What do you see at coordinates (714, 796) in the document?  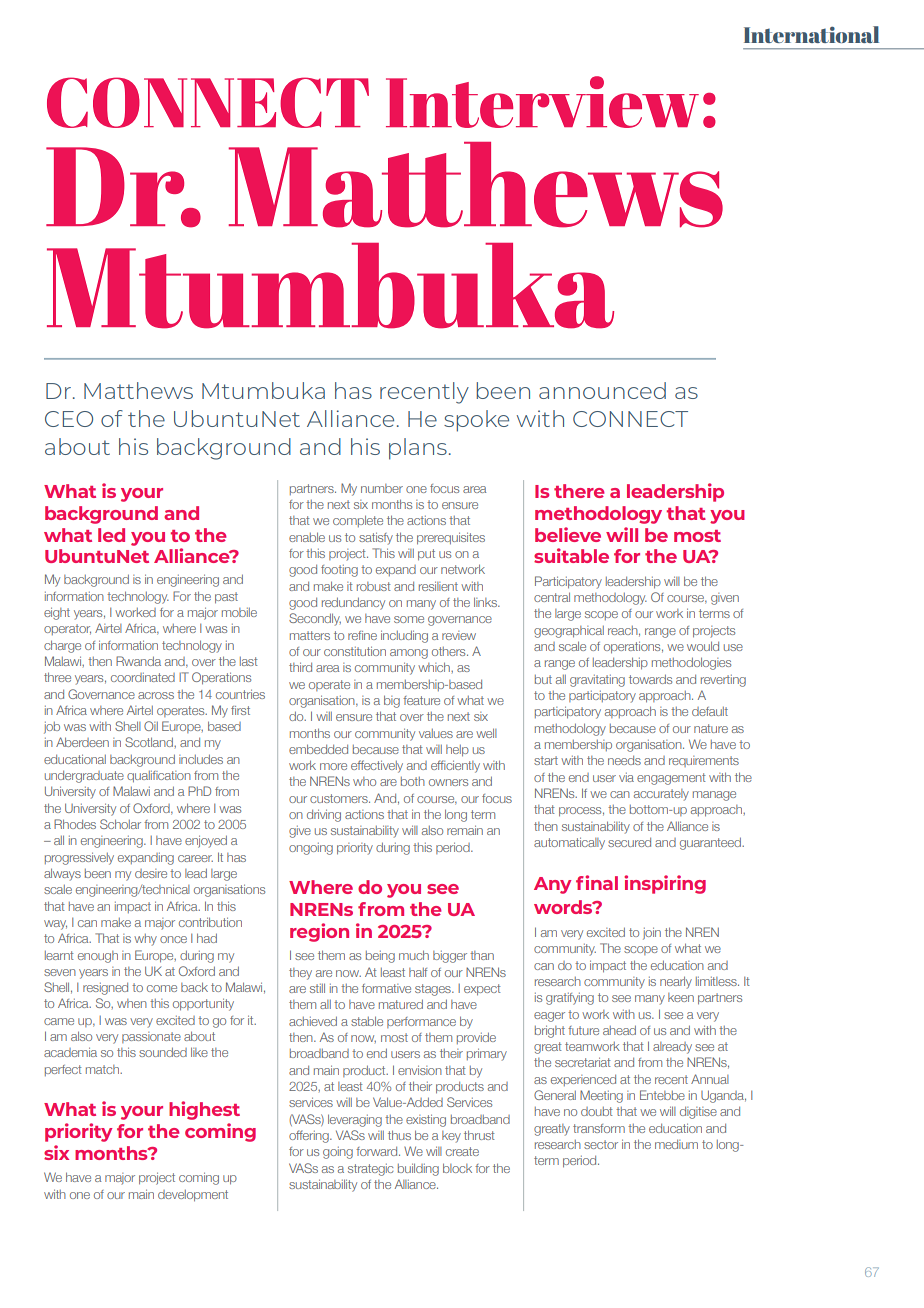 I see `manage` at bounding box center [714, 796].
